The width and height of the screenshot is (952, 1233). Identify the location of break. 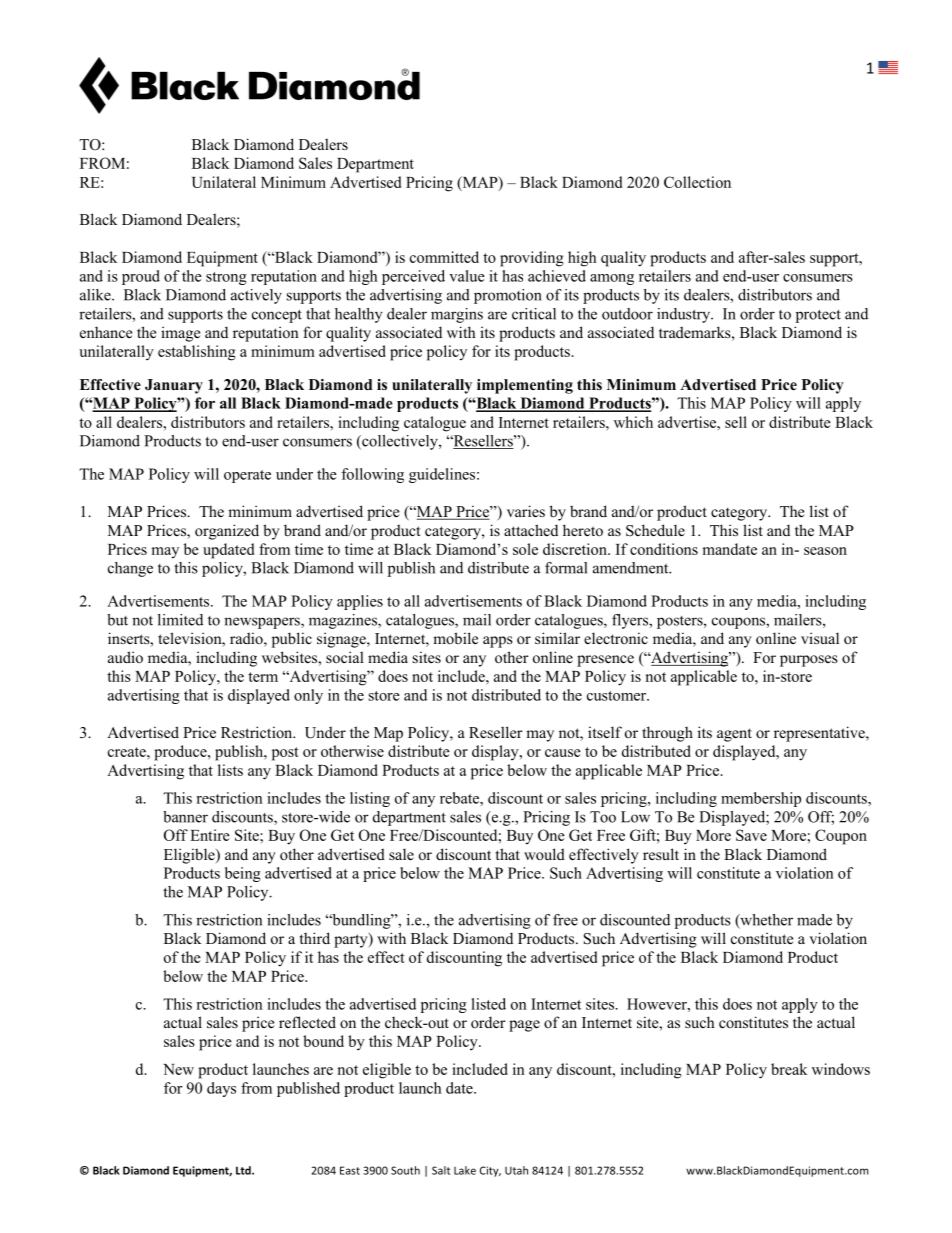
(789, 1069).
